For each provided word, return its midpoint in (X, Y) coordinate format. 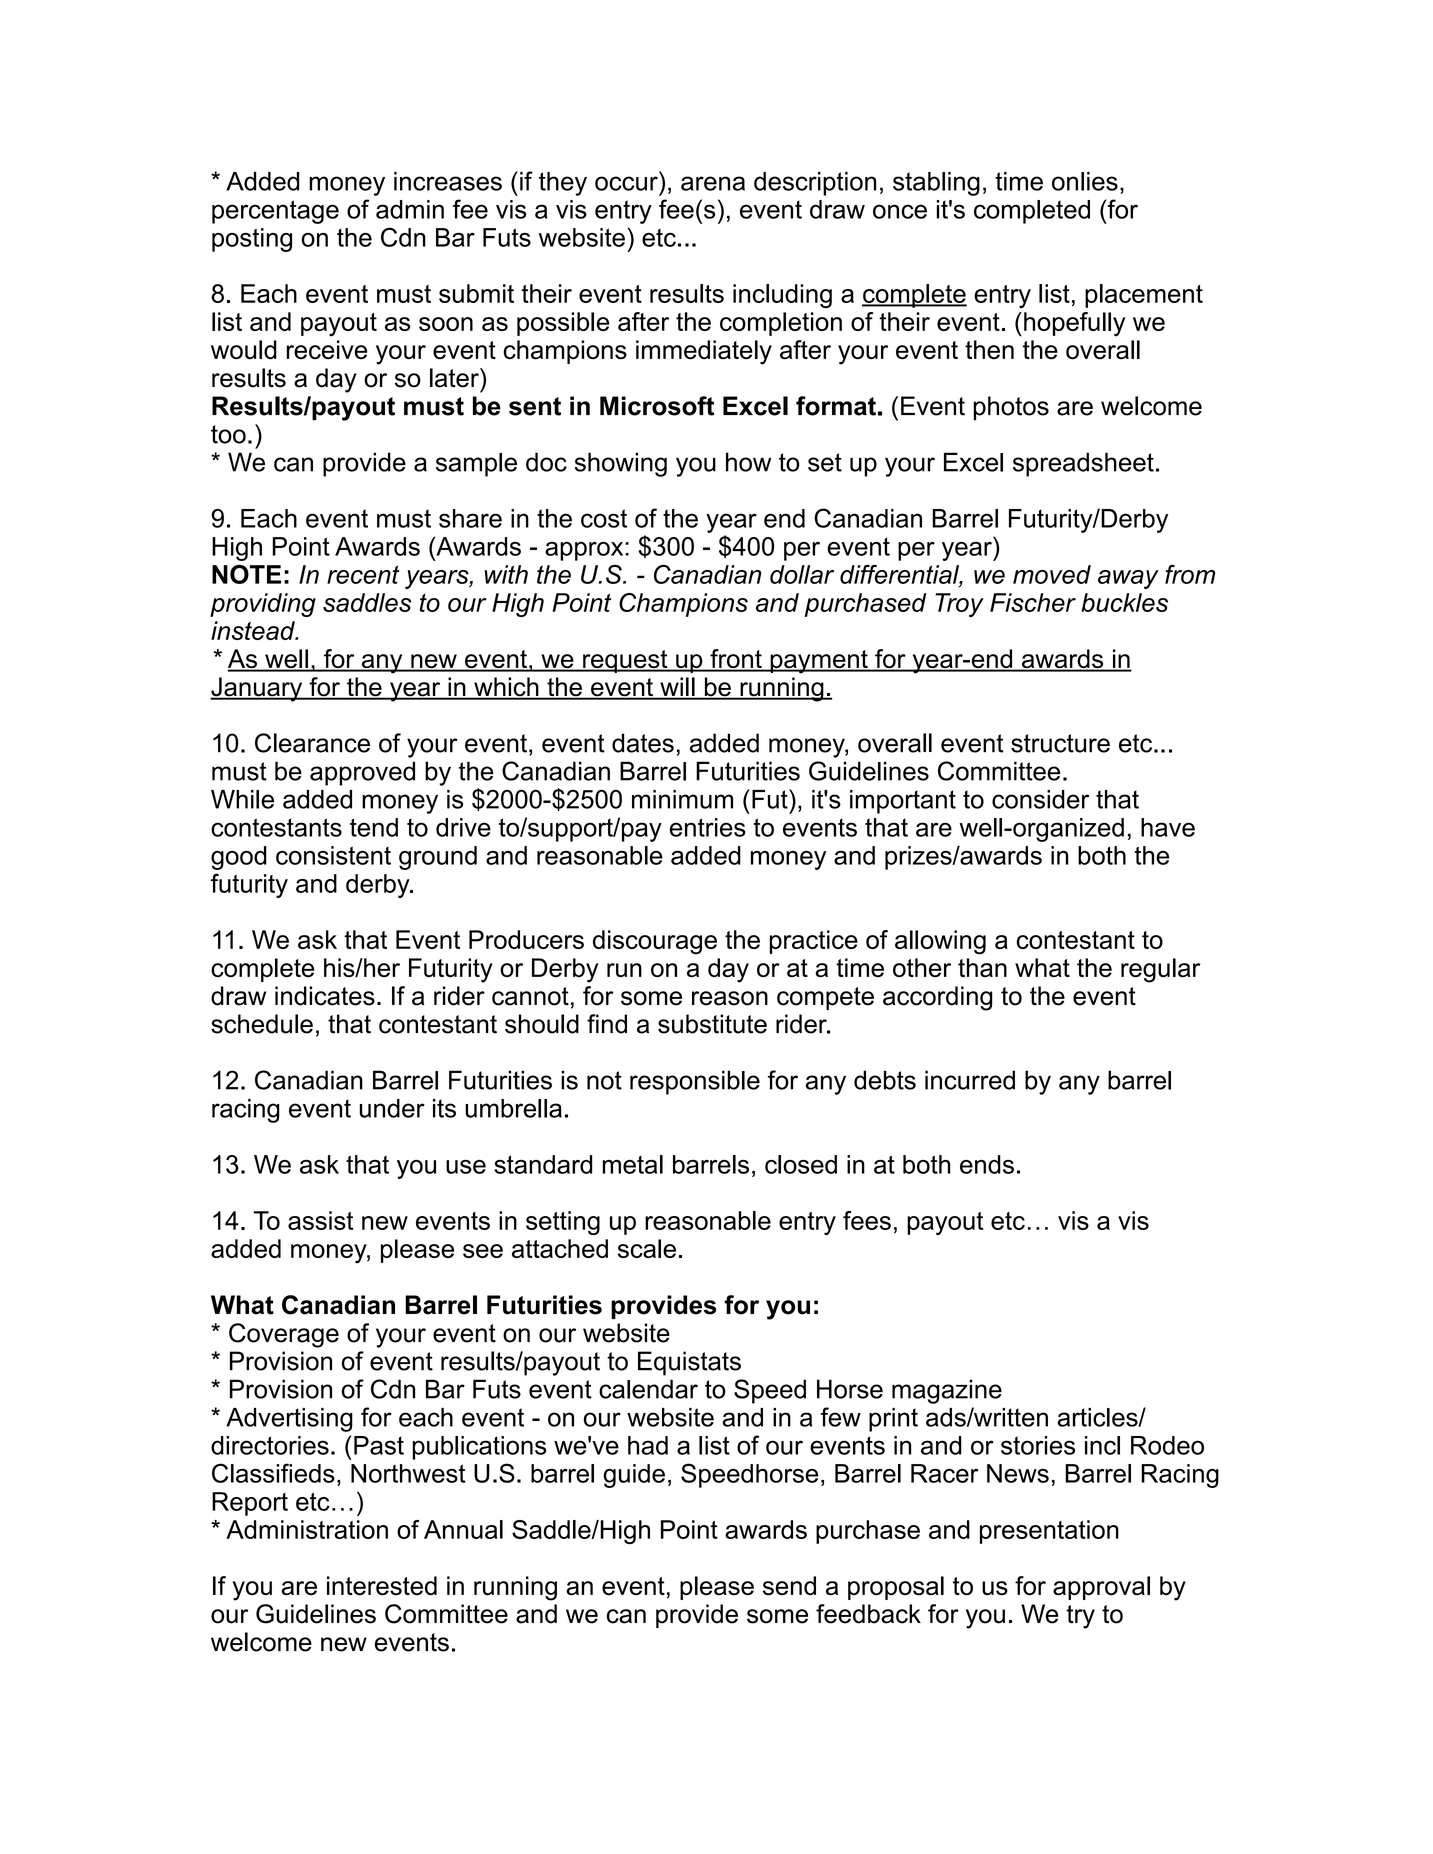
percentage (275, 212)
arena (713, 183)
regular (1161, 970)
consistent (333, 855)
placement (1144, 296)
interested (382, 1586)
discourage (655, 942)
